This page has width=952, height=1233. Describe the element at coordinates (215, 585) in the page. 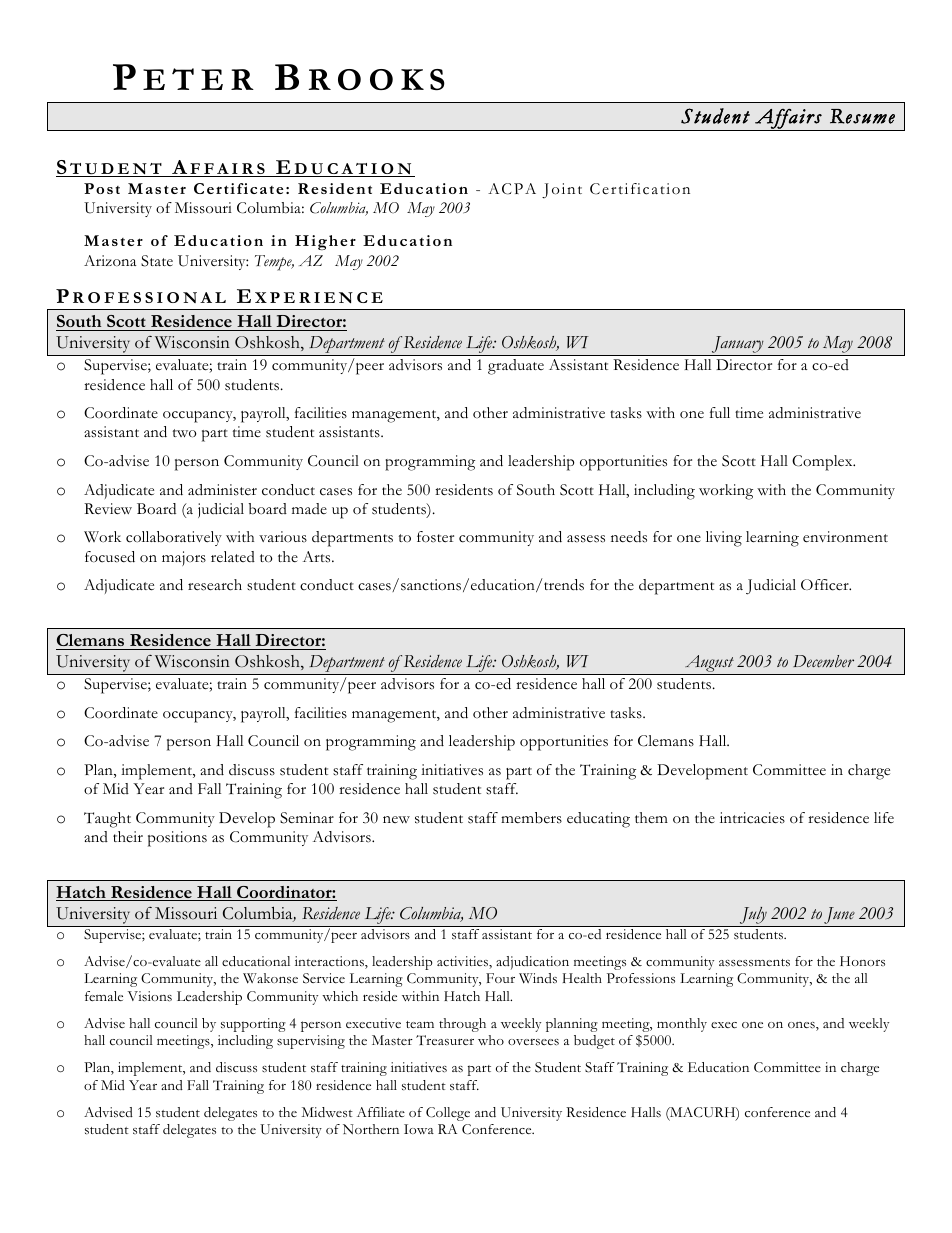

I see `research` at that location.
